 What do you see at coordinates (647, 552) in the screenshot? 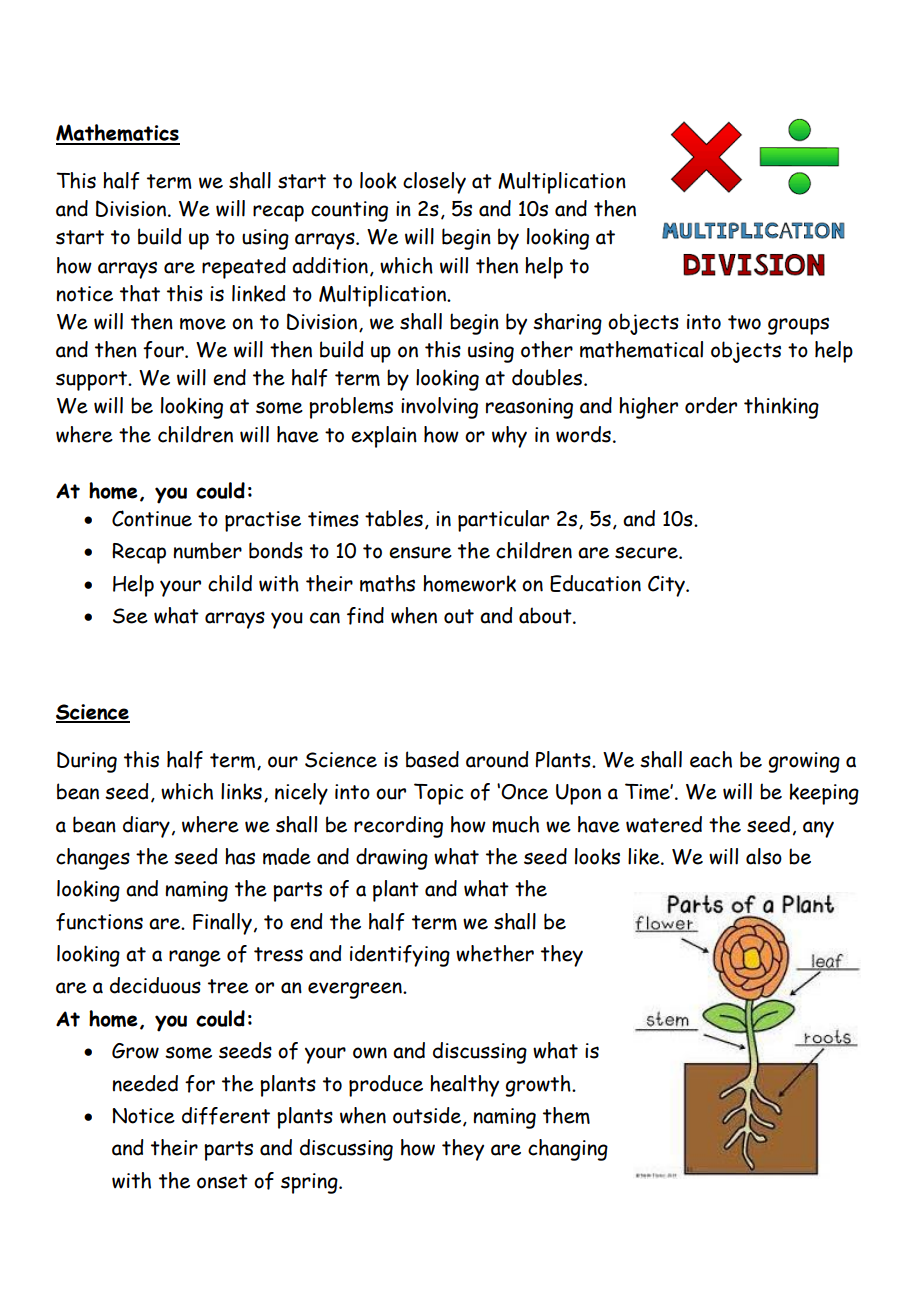
I see `secure` at bounding box center [647, 552].
